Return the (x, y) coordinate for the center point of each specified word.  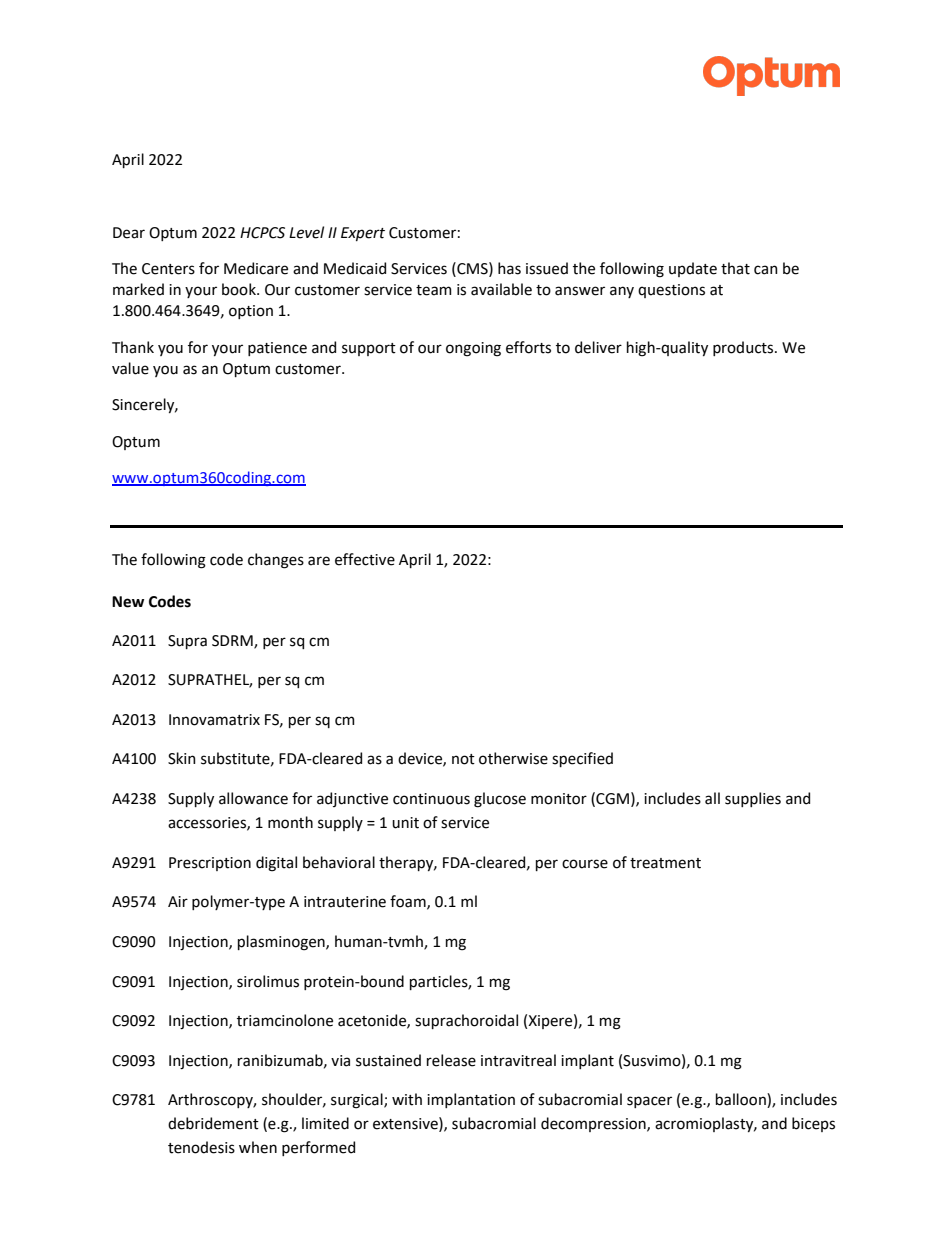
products (744, 348)
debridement (213, 1123)
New (128, 602)
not (463, 759)
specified (582, 759)
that (735, 268)
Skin (182, 758)
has (509, 268)
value (130, 368)
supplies (753, 799)
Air (178, 901)
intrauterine (345, 902)
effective (365, 559)
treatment (665, 863)
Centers (168, 269)
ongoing (473, 349)
